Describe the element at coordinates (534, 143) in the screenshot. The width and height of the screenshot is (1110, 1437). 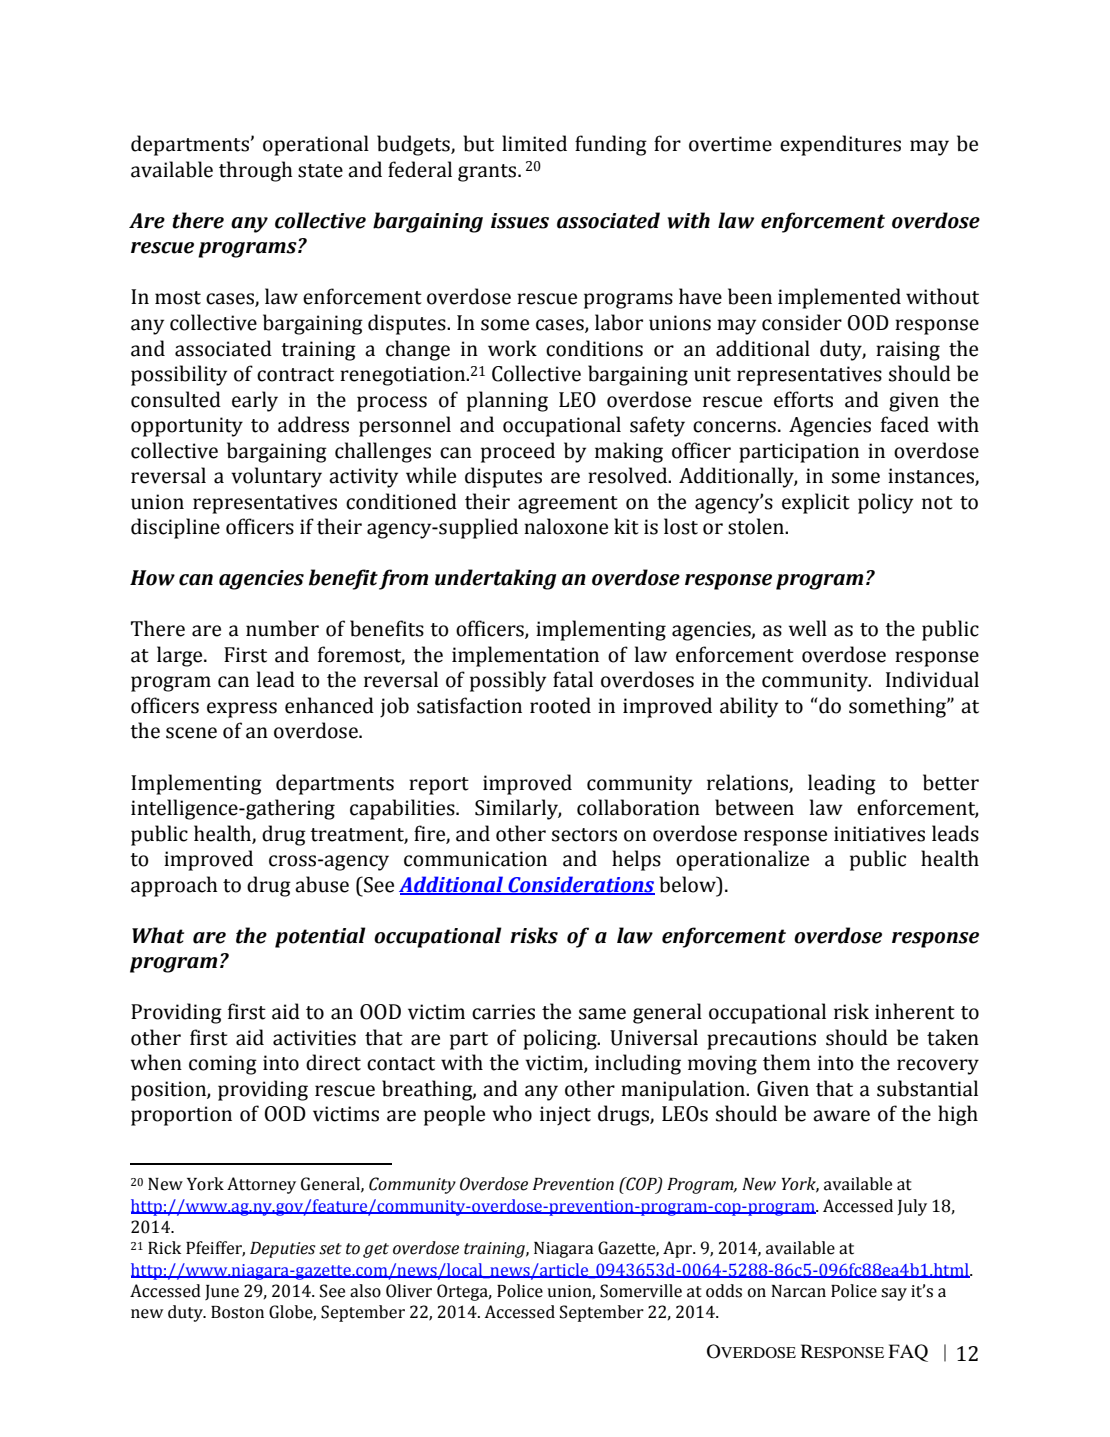
I see `limited` at that location.
